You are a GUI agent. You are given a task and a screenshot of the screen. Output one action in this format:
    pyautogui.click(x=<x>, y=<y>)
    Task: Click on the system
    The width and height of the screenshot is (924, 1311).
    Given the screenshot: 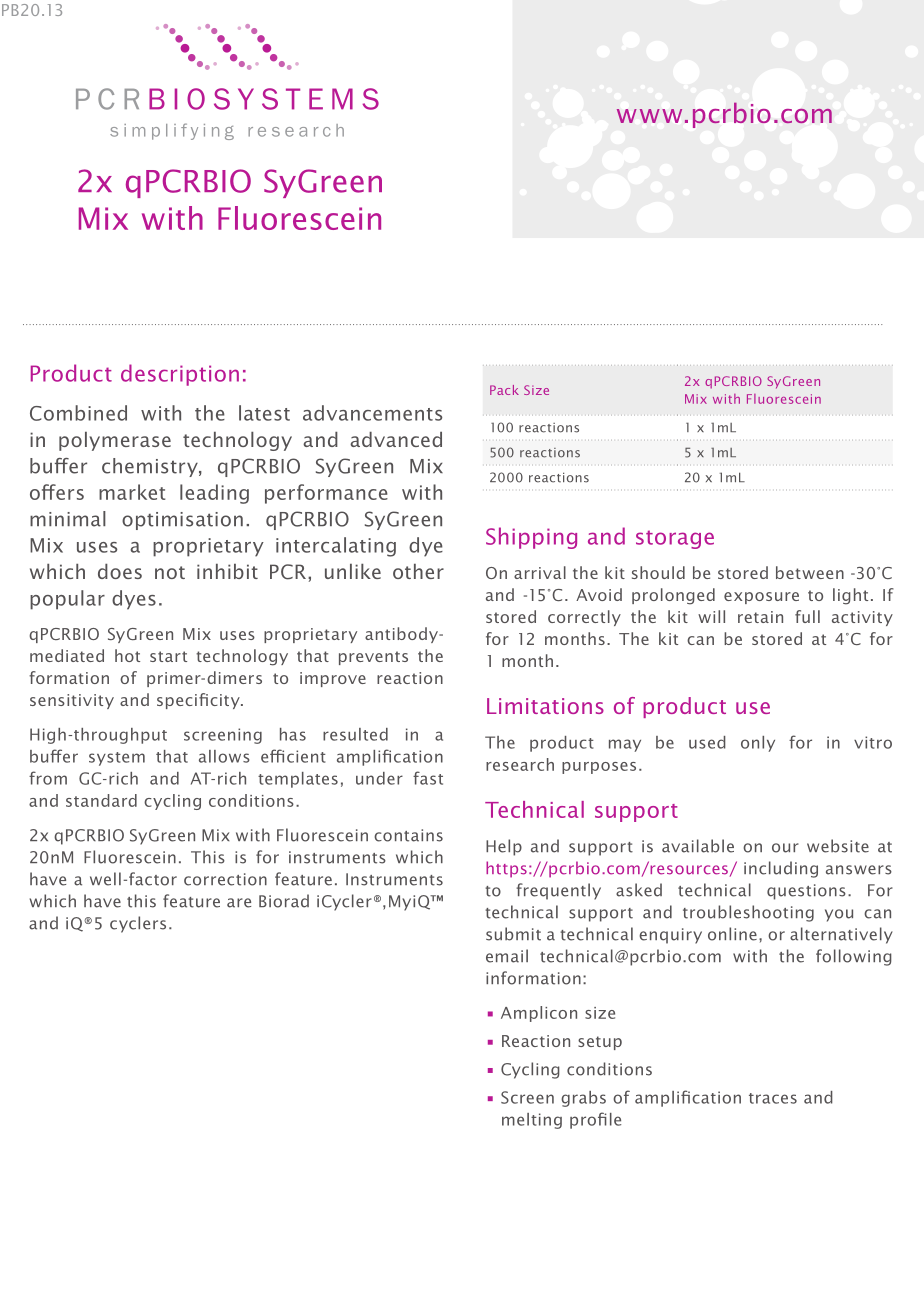 What is the action you would take?
    pyautogui.click(x=117, y=759)
